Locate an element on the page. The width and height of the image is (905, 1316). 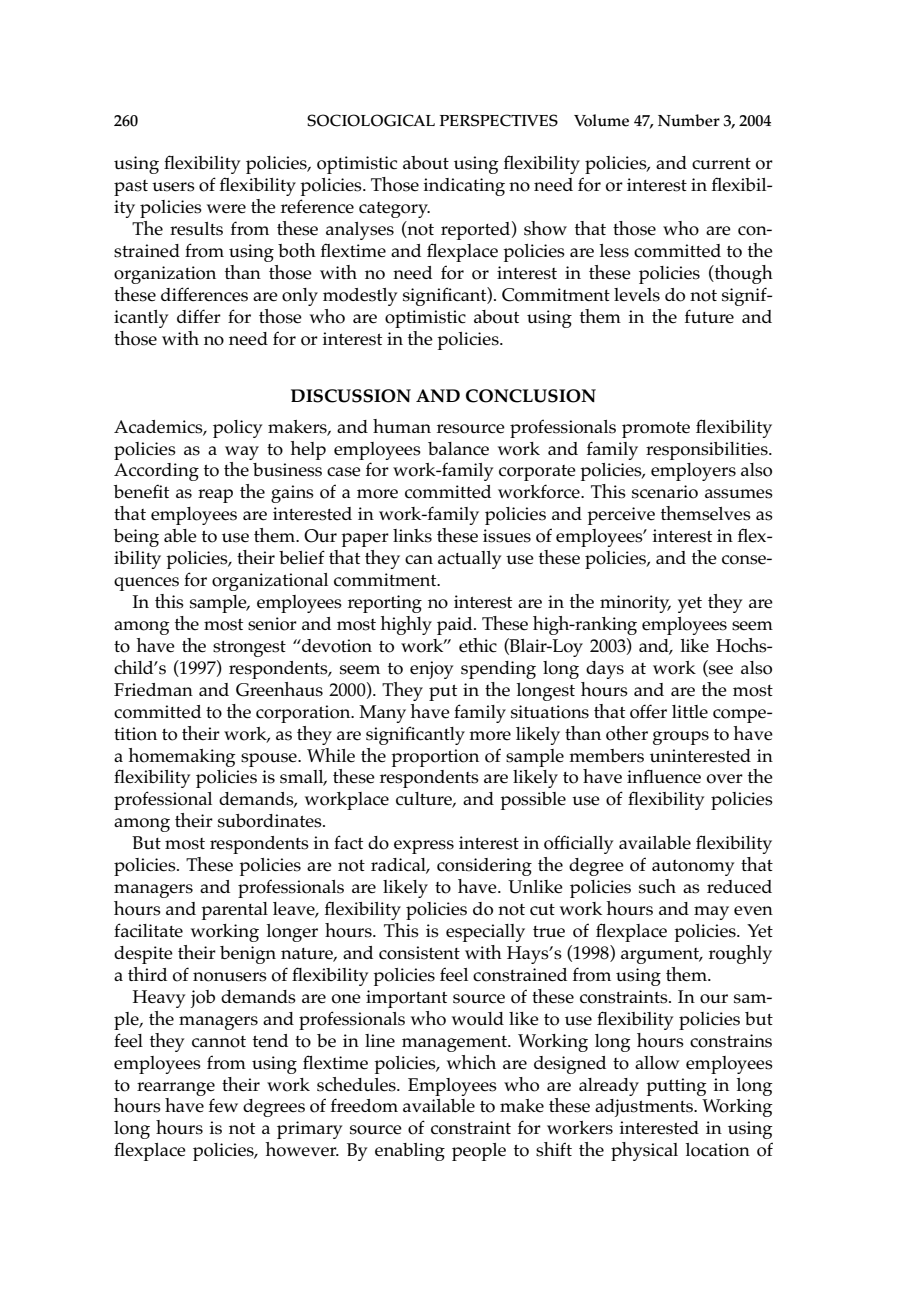
homemaking is located at coordinates (182, 757).
